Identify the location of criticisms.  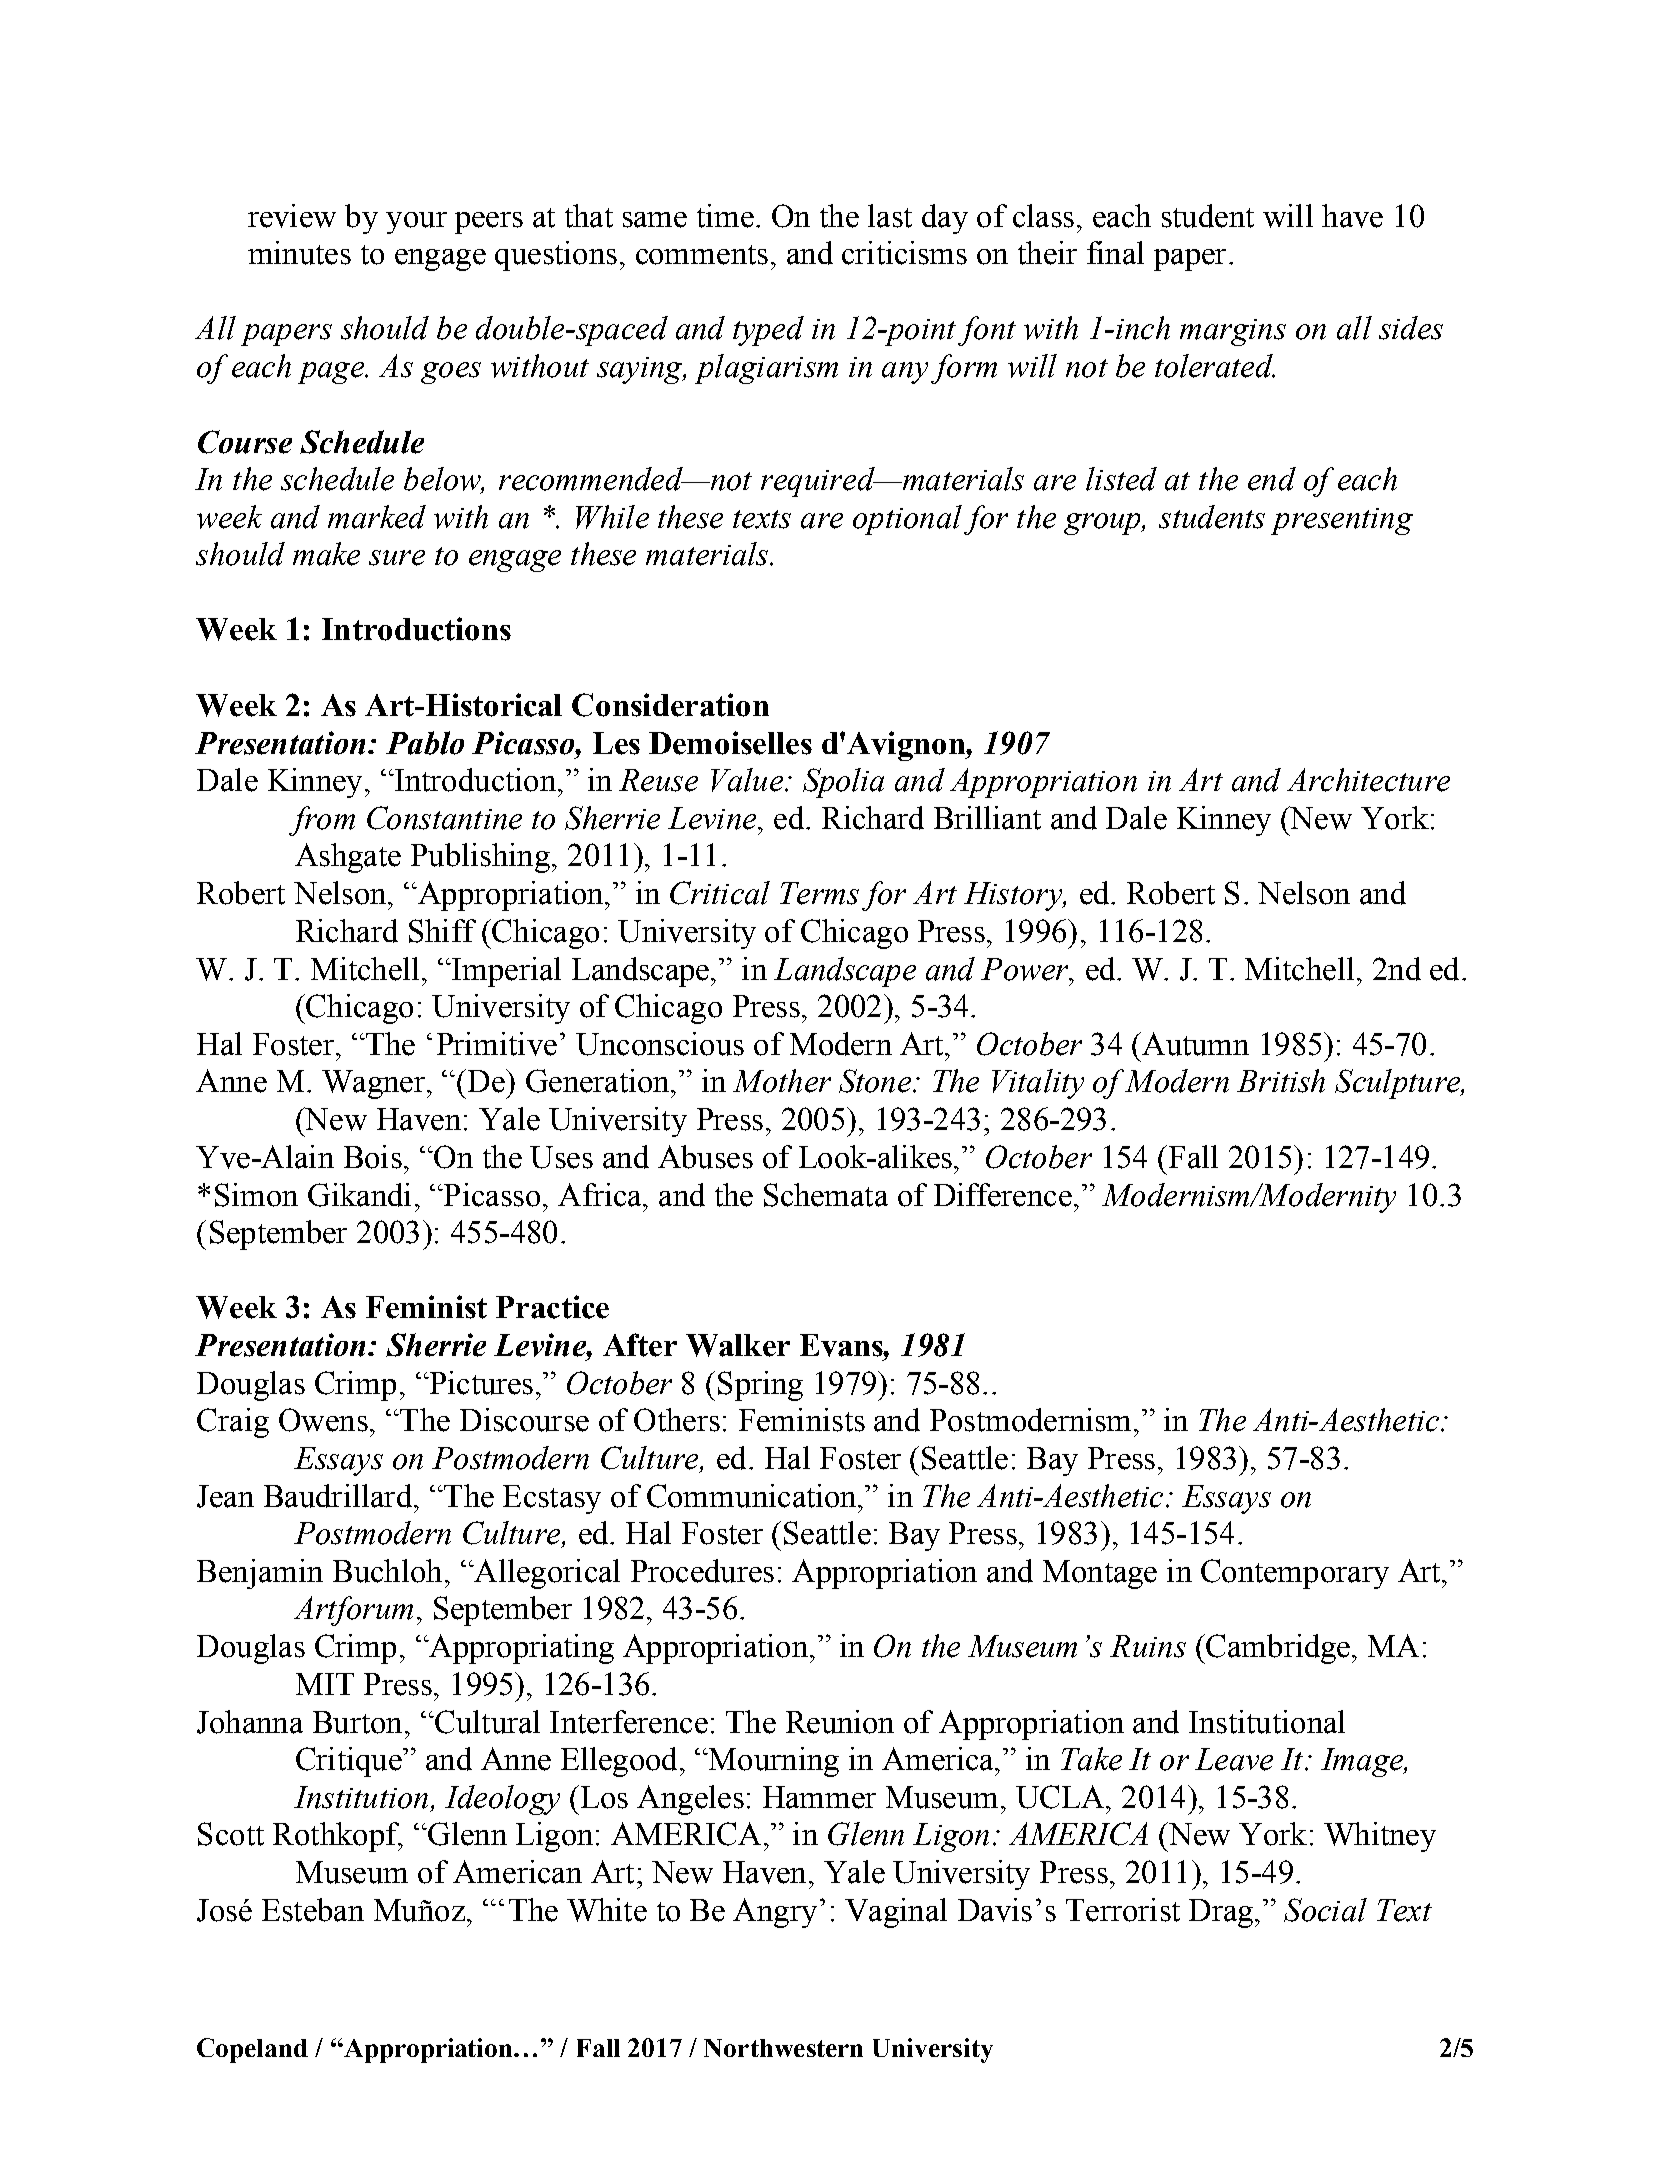
(904, 253).
